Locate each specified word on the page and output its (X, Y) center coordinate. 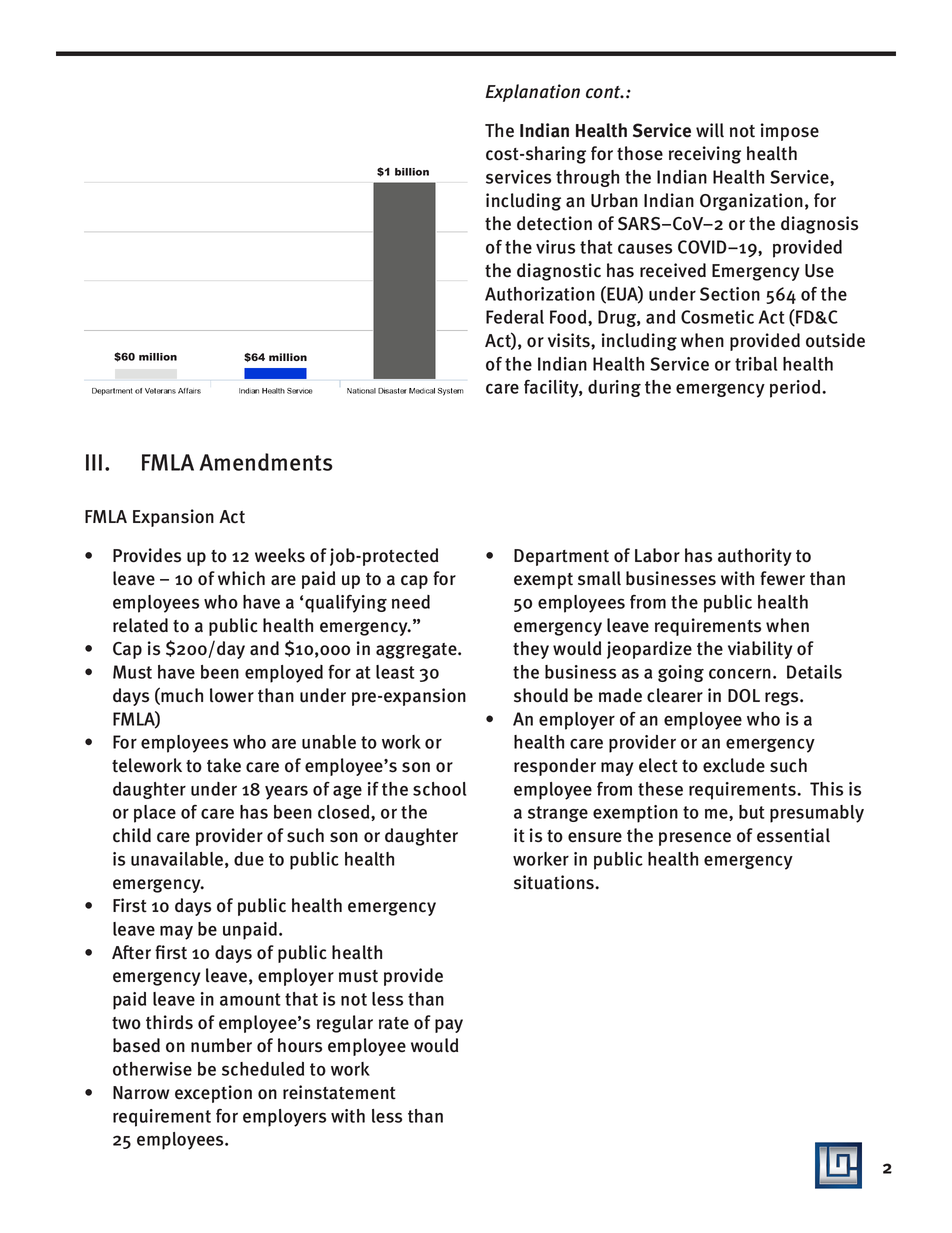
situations (555, 882)
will (710, 130)
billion (412, 172)
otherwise (152, 1069)
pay (449, 1026)
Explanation (532, 93)
